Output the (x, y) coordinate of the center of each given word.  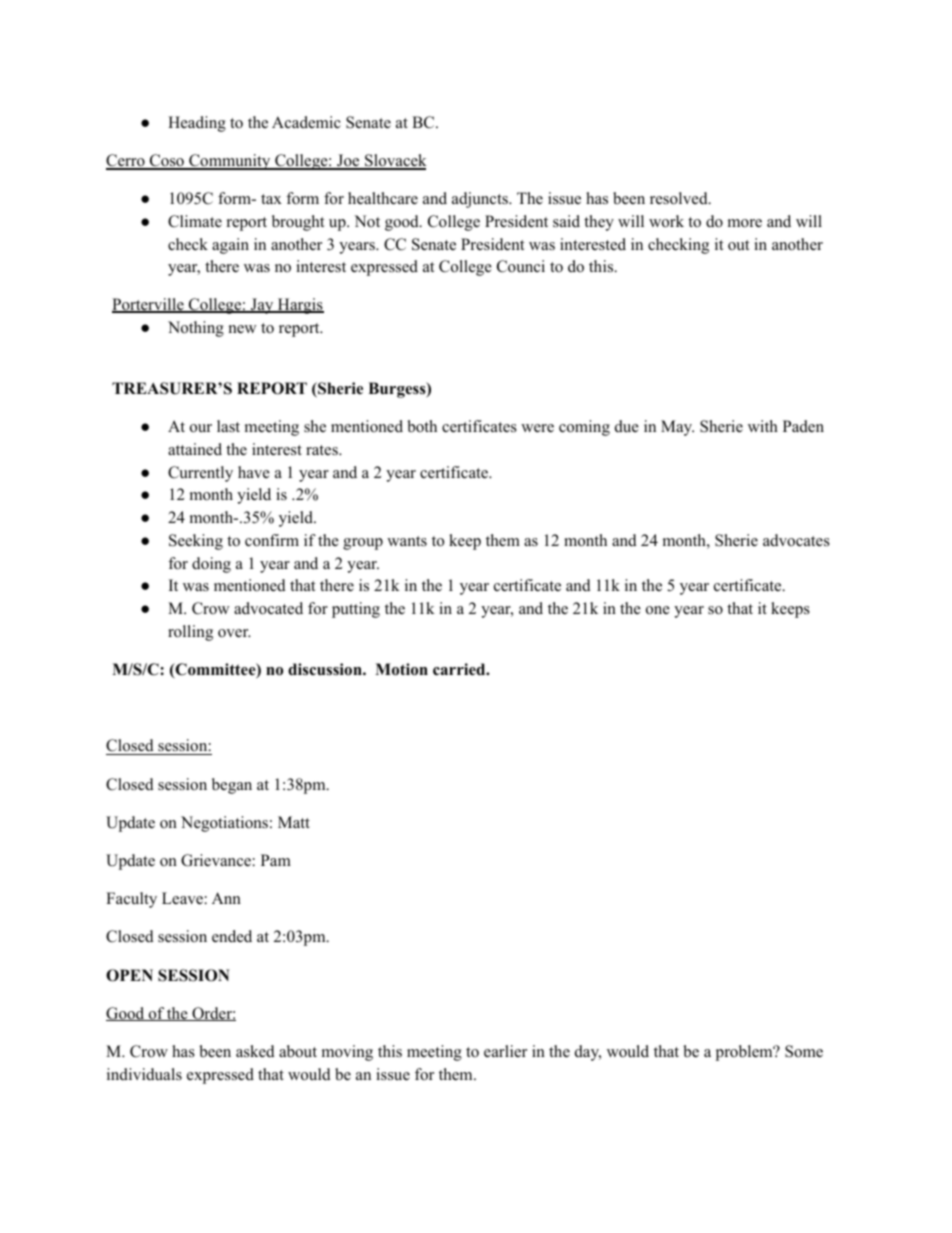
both (422, 426)
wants (407, 541)
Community (230, 162)
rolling (190, 633)
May (677, 428)
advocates (796, 540)
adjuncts (481, 200)
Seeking (196, 542)
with (763, 426)
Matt (294, 822)
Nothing (196, 329)
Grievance (216, 860)
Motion (401, 669)
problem (745, 1053)
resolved (680, 198)
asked (255, 1051)
